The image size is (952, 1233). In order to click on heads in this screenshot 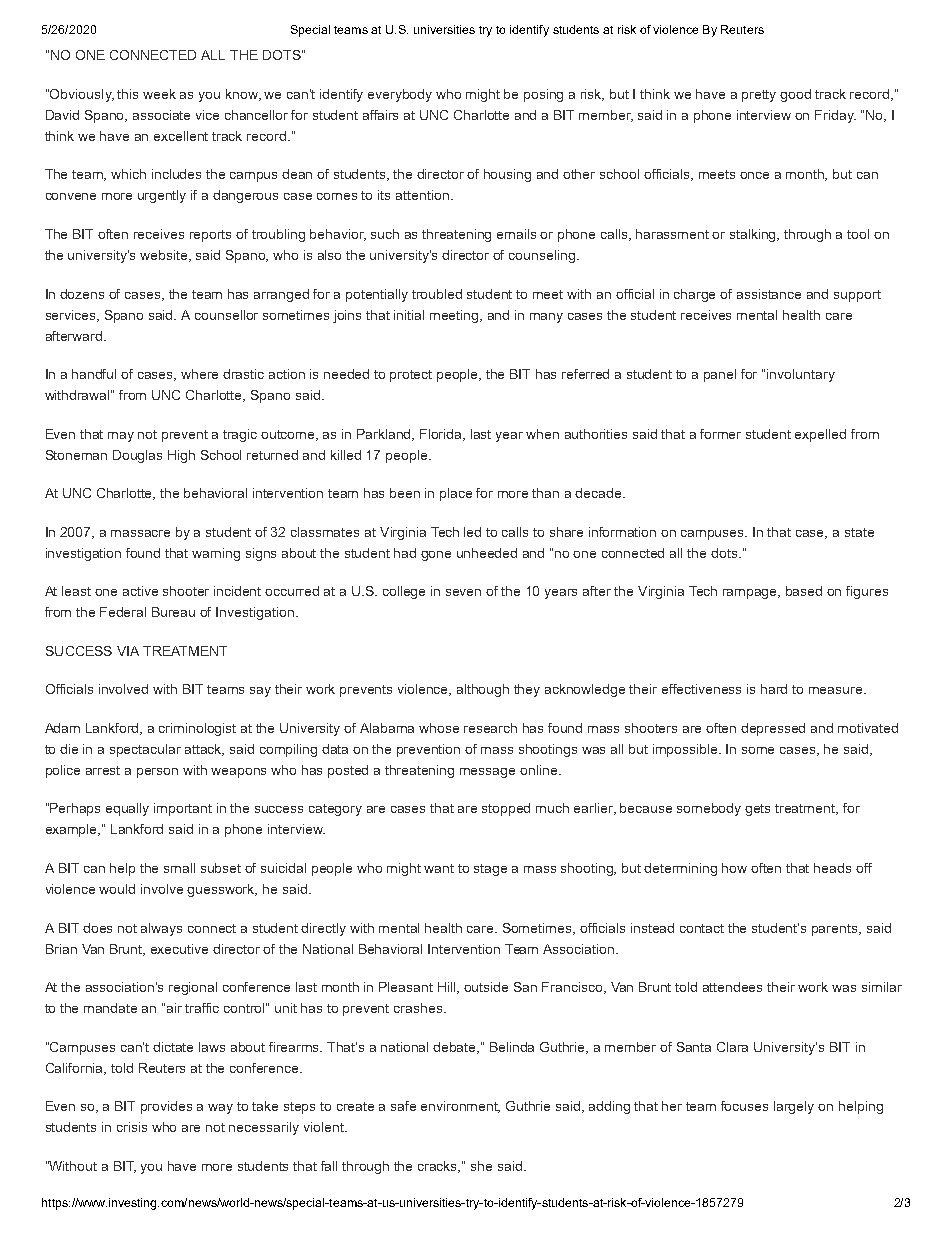, I will do `click(832, 868)`.
